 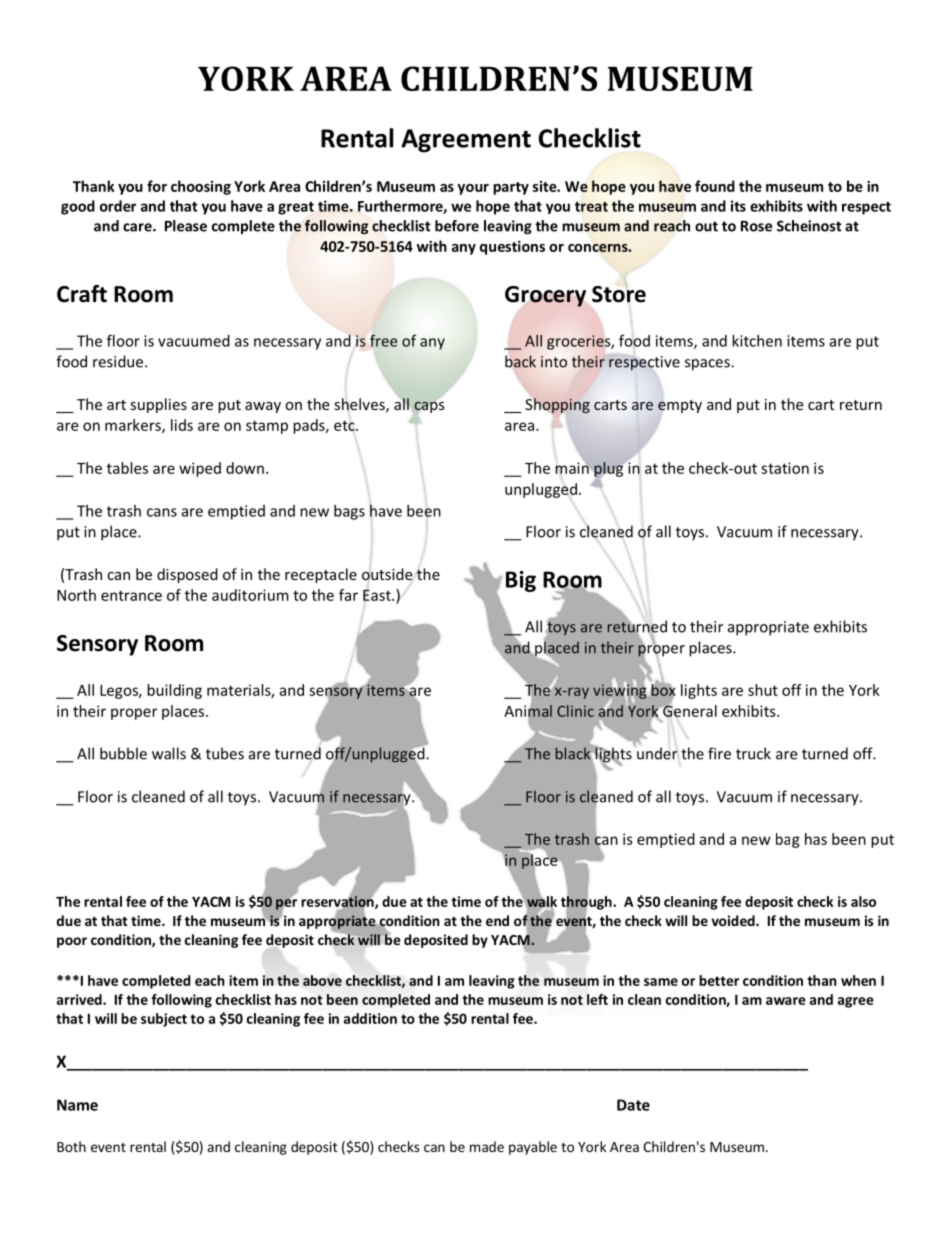 What do you see at coordinates (497, 920) in the page?
I see `end` at bounding box center [497, 920].
